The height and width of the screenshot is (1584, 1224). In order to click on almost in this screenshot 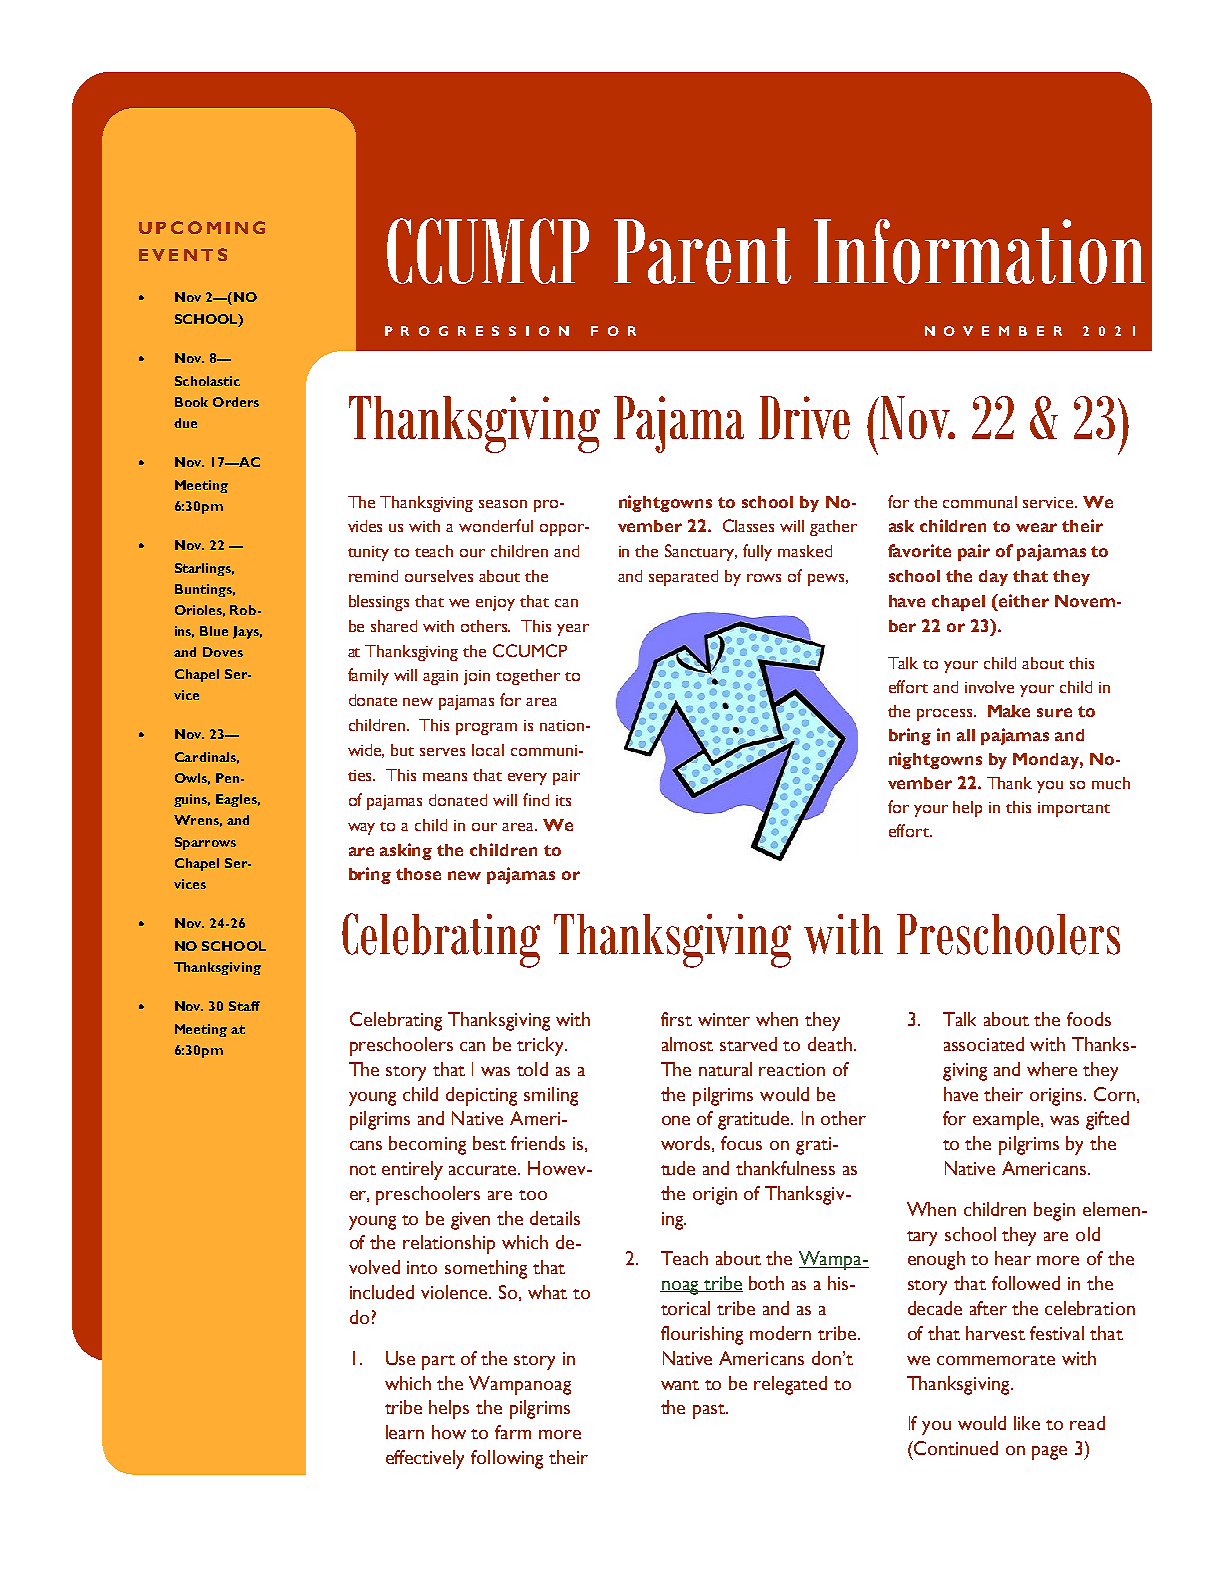, I will do `click(687, 1044)`.
